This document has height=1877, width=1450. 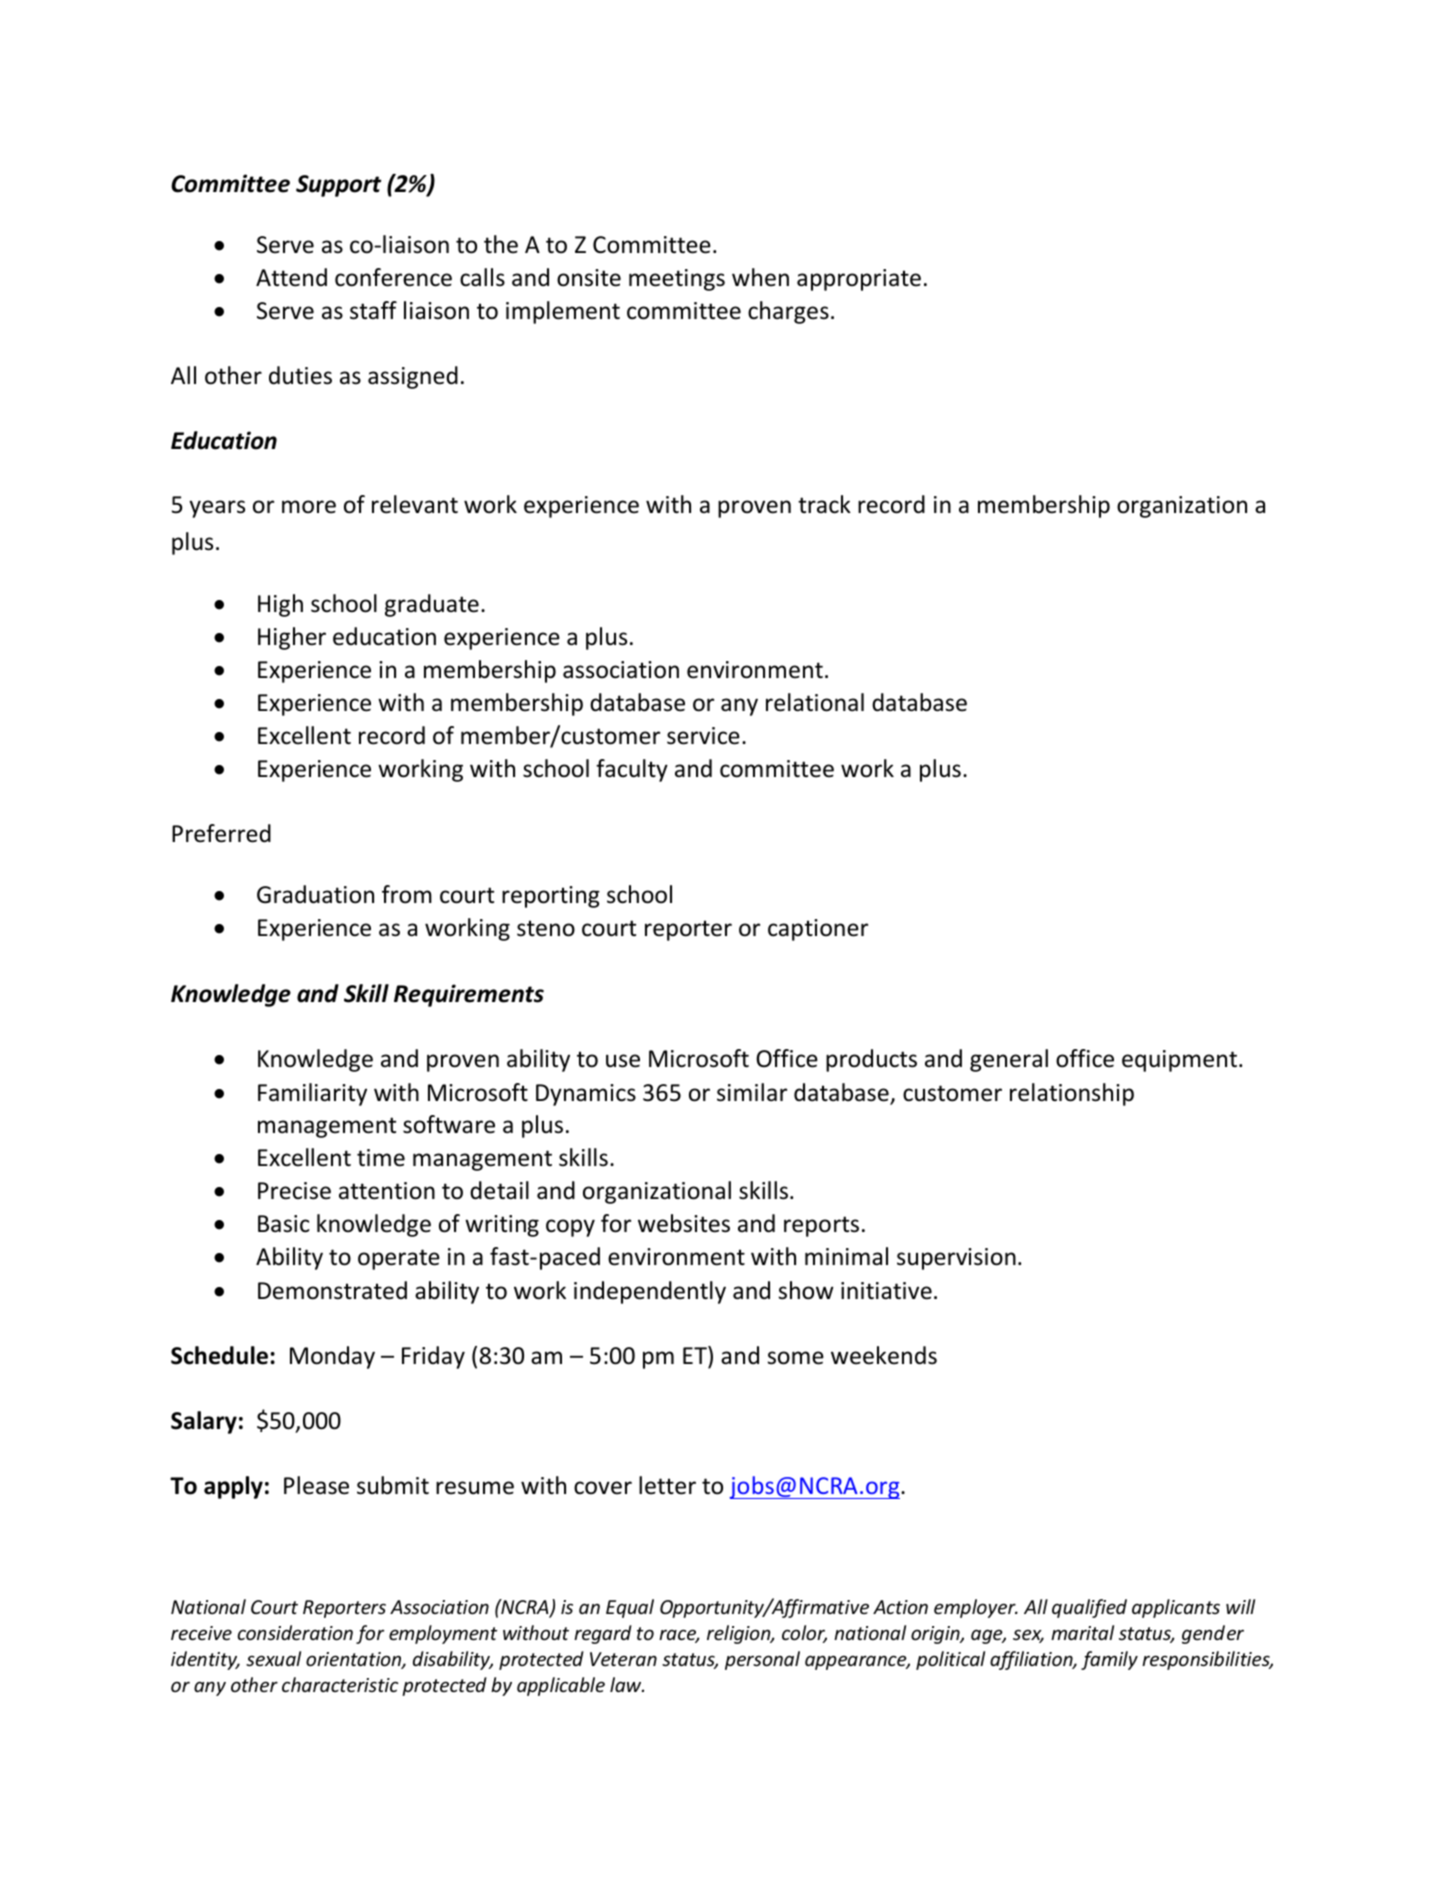 I want to click on websites, so click(x=684, y=1223).
